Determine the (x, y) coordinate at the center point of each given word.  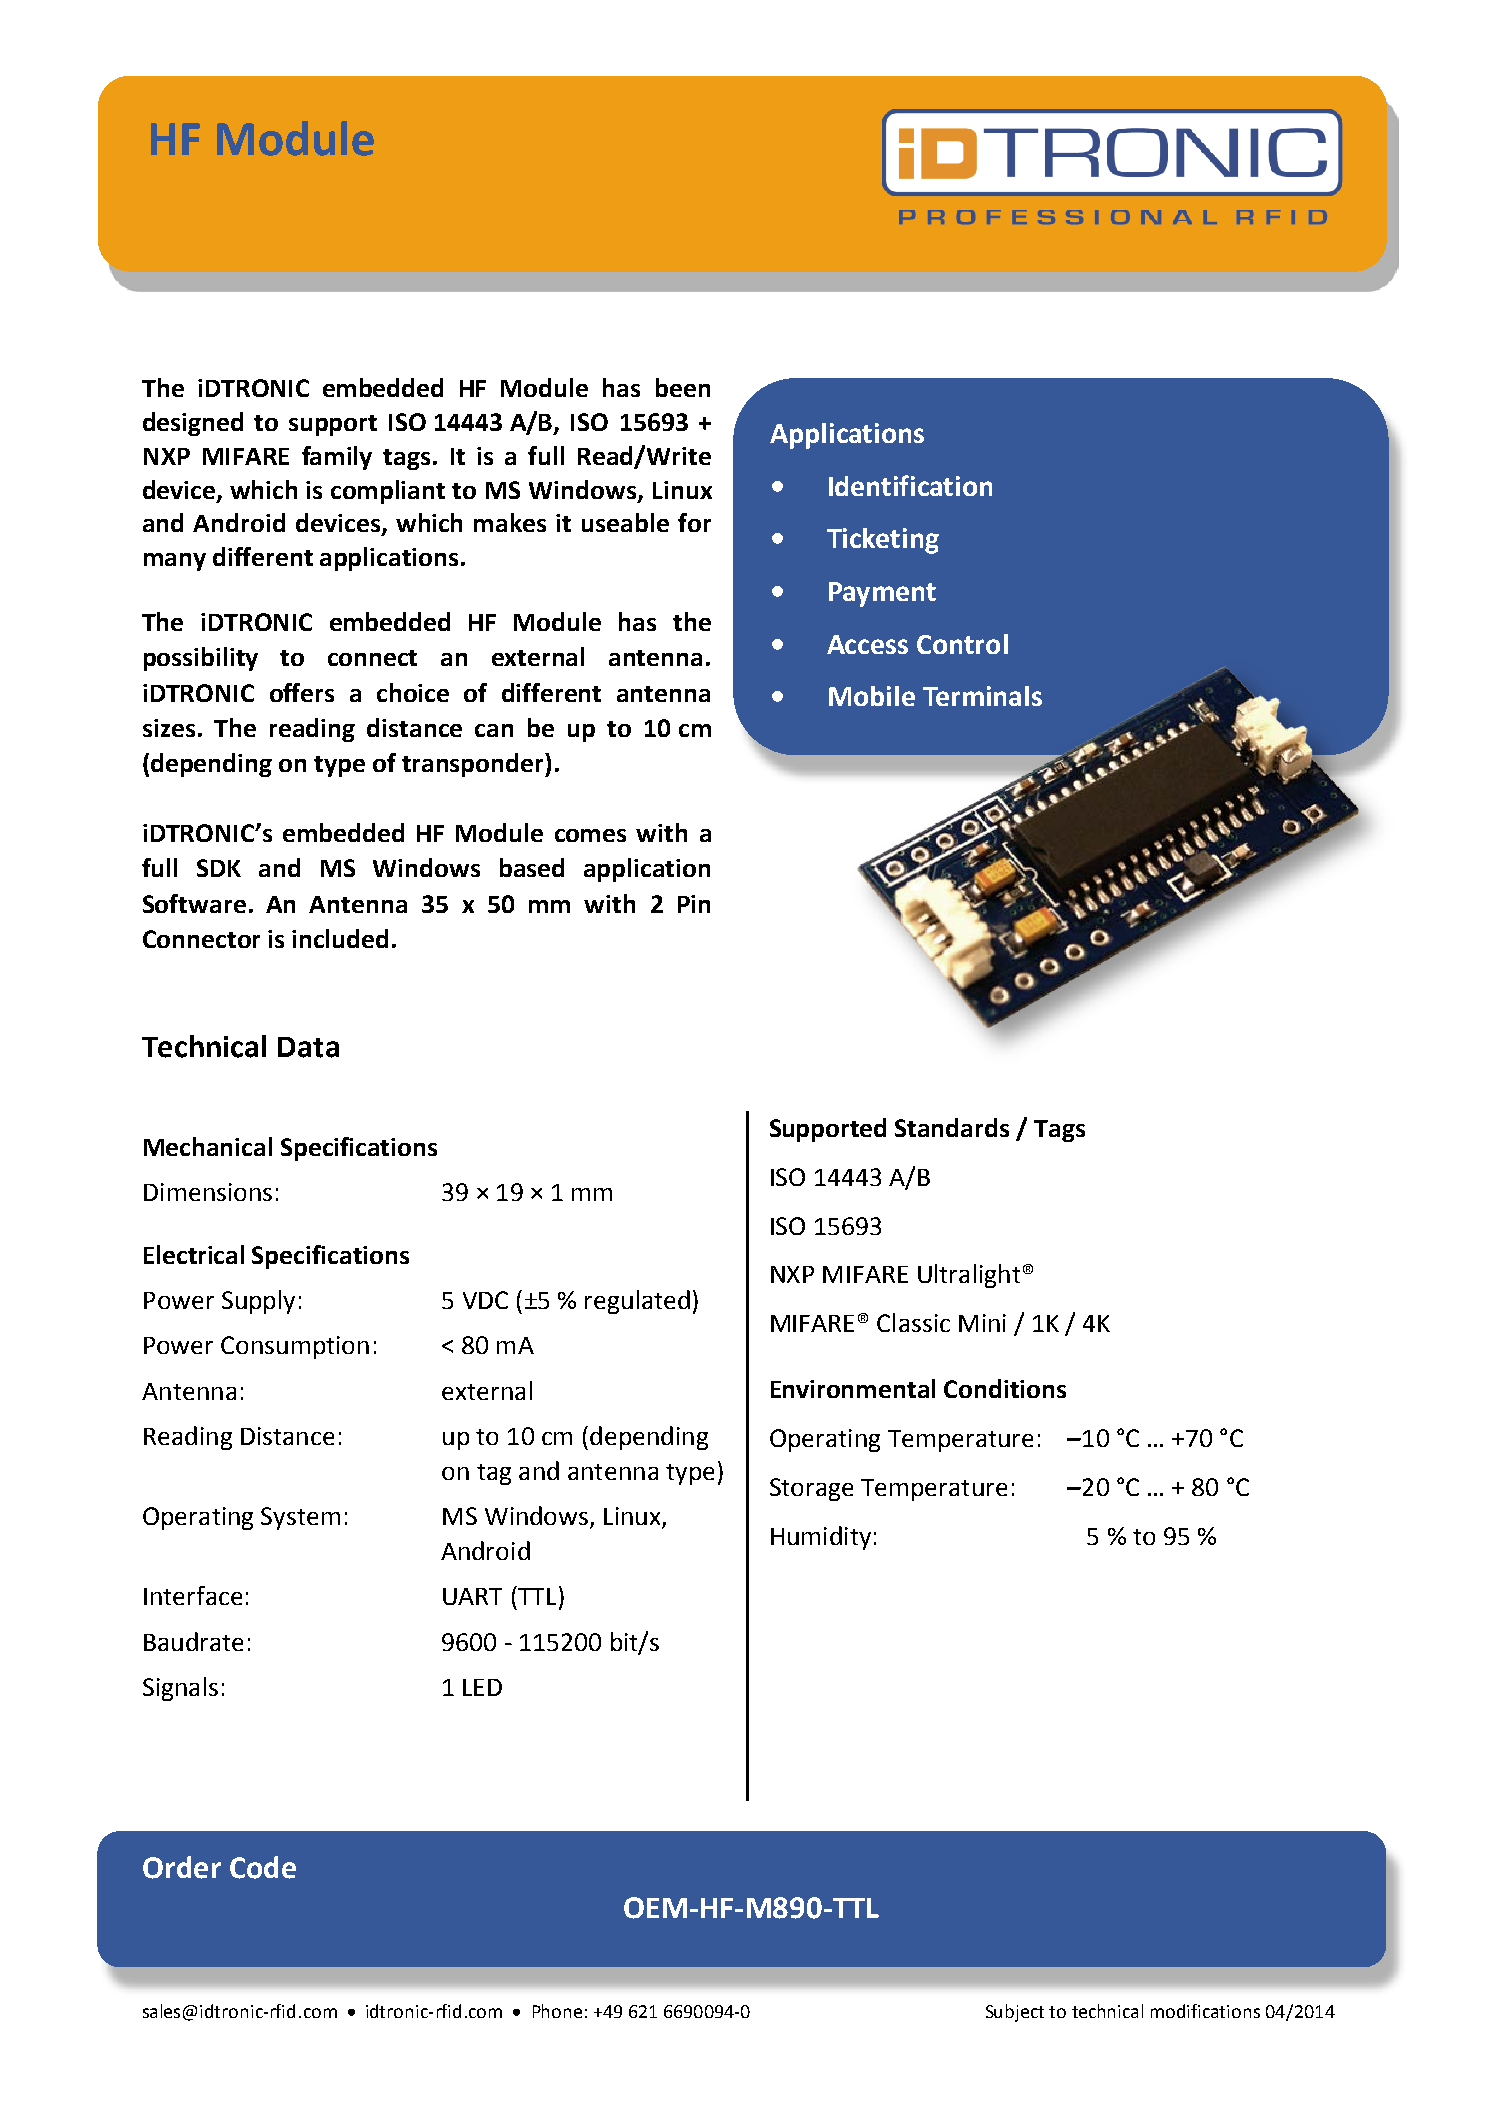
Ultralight (969, 1276)
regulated (637, 1302)
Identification (910, 485)
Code (263, 1867)
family (337, 458)
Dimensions (208, 1192)
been (683, 387)
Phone (557, 2011)
